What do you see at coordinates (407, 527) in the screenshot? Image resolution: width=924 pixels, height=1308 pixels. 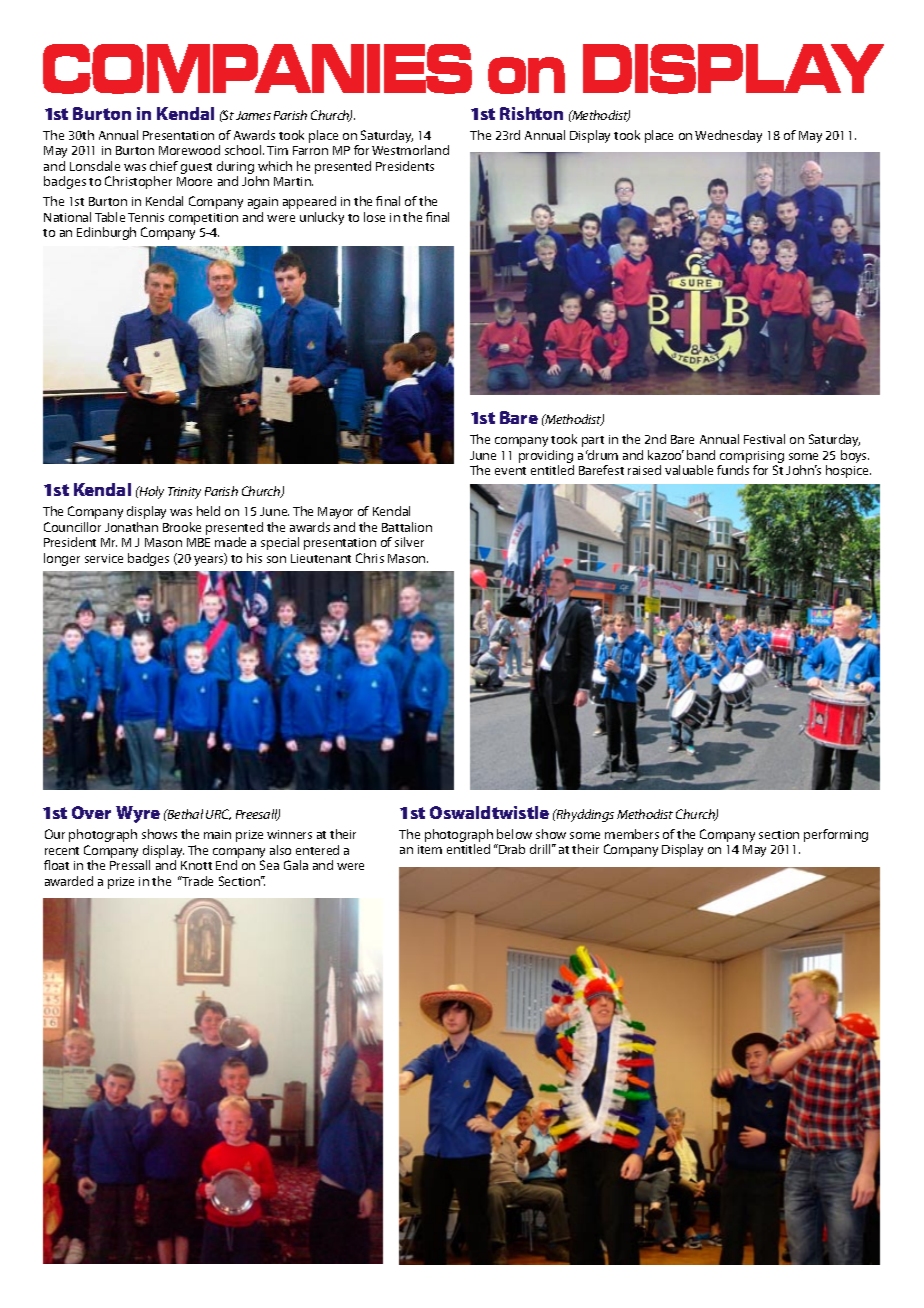 I see `Battalion` at bounding box center [407, 527].
